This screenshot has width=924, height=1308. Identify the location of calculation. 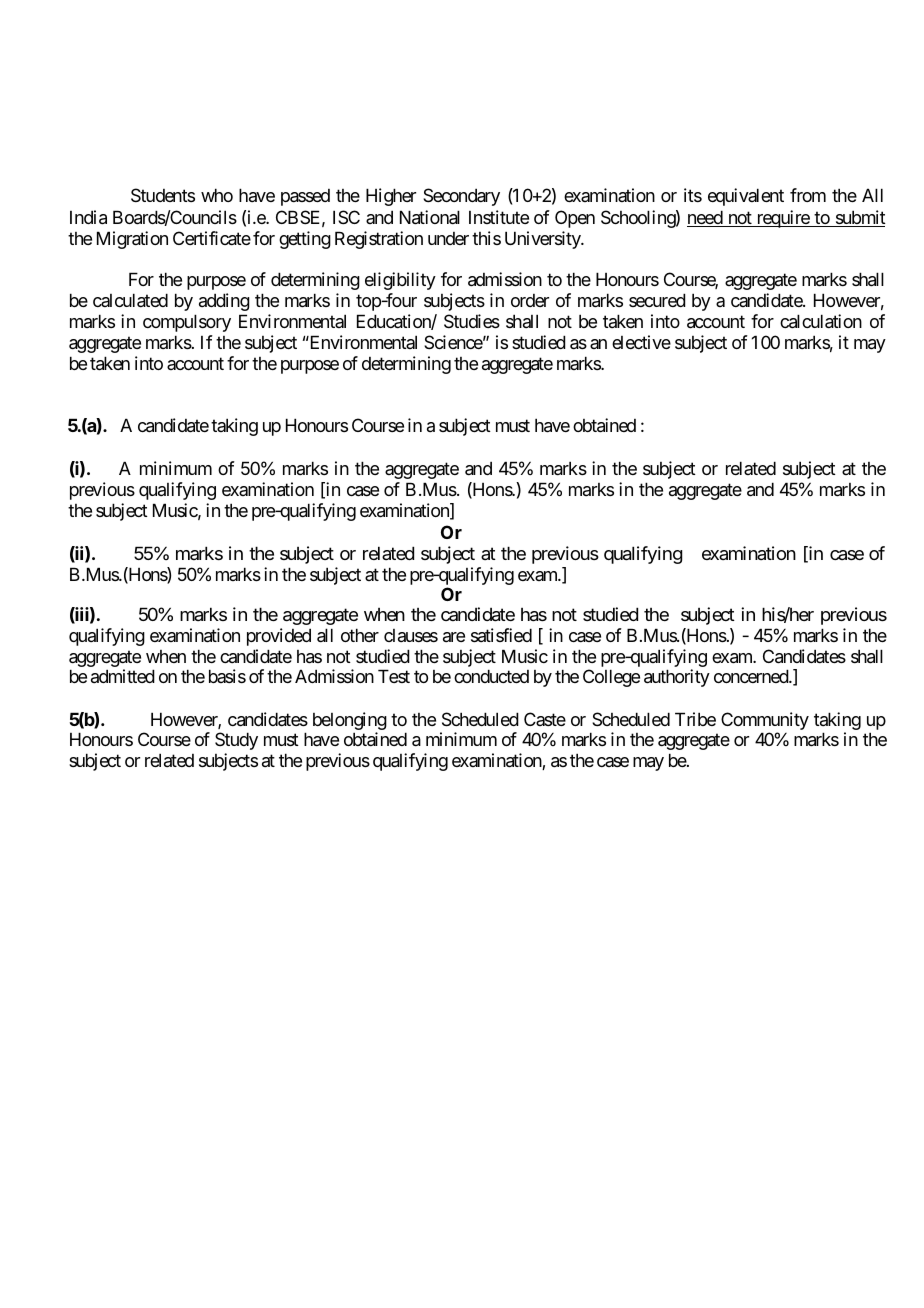
(821, 321).
